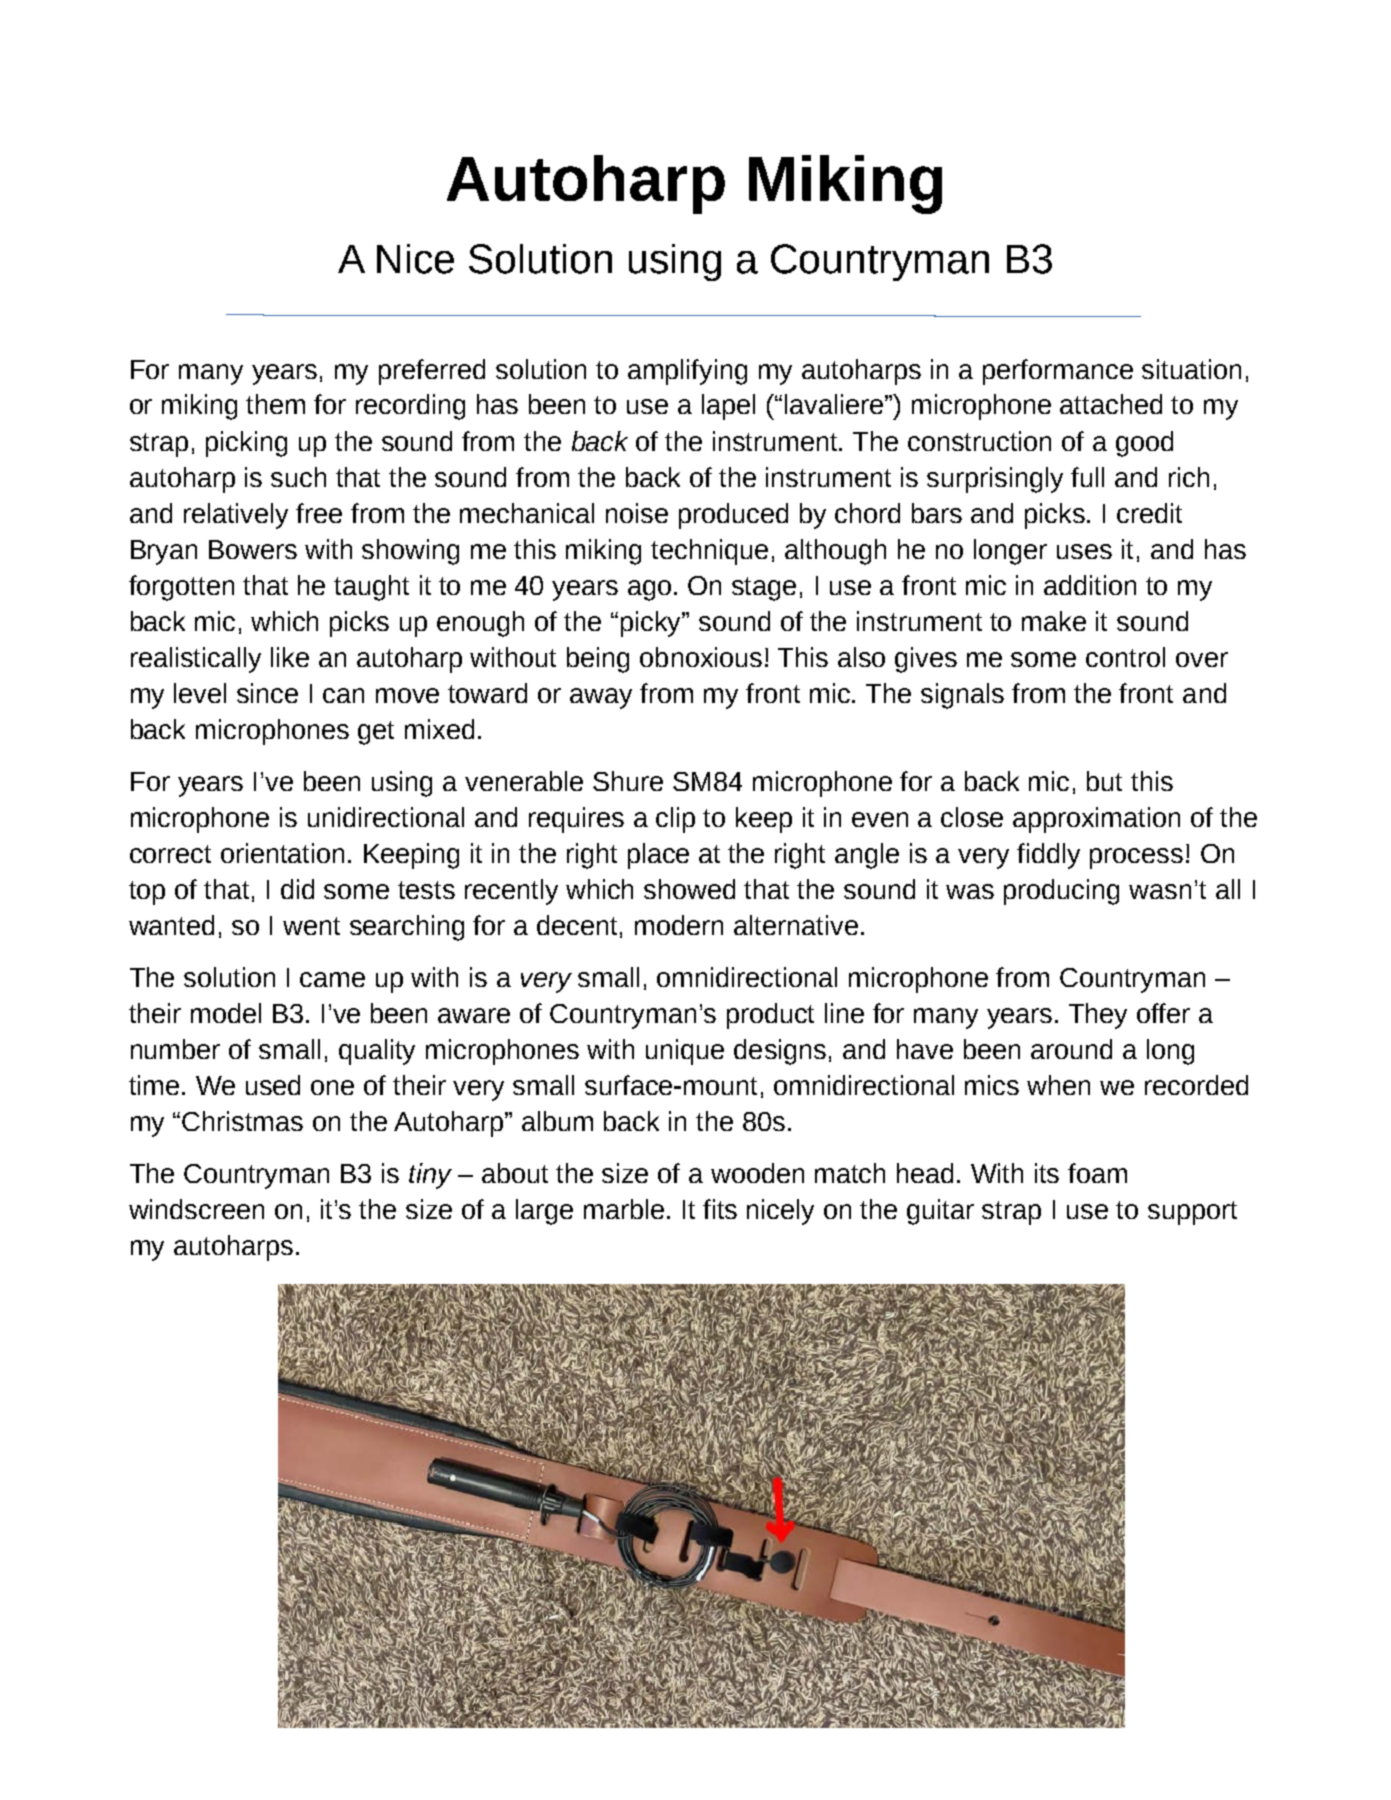 Image resolution: width=1391 pixels, height=1800 pixels. Describe the element at coordinates (1098, 1016) in the screenshot. I see `They` at that location.
